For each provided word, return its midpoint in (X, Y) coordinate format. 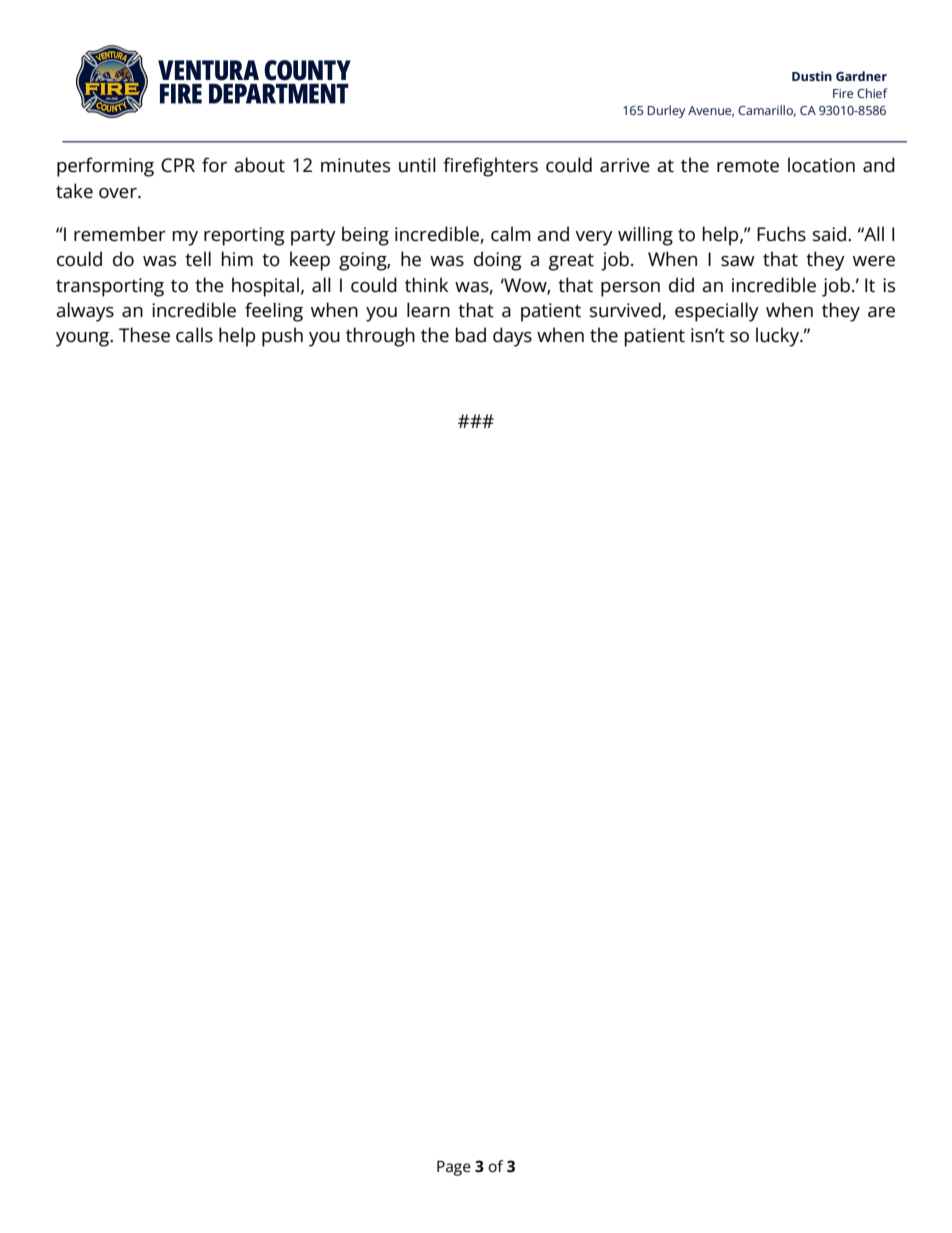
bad (470, 335)
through (380, 337)
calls (194, 335)
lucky (779, 337)
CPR (178, 165)
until (417, 165)
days (512, 337)
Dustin (812, 76)
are (881, 312)
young (84, 339)
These (144, 335)
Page (454, 1168)
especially (717, 312)
